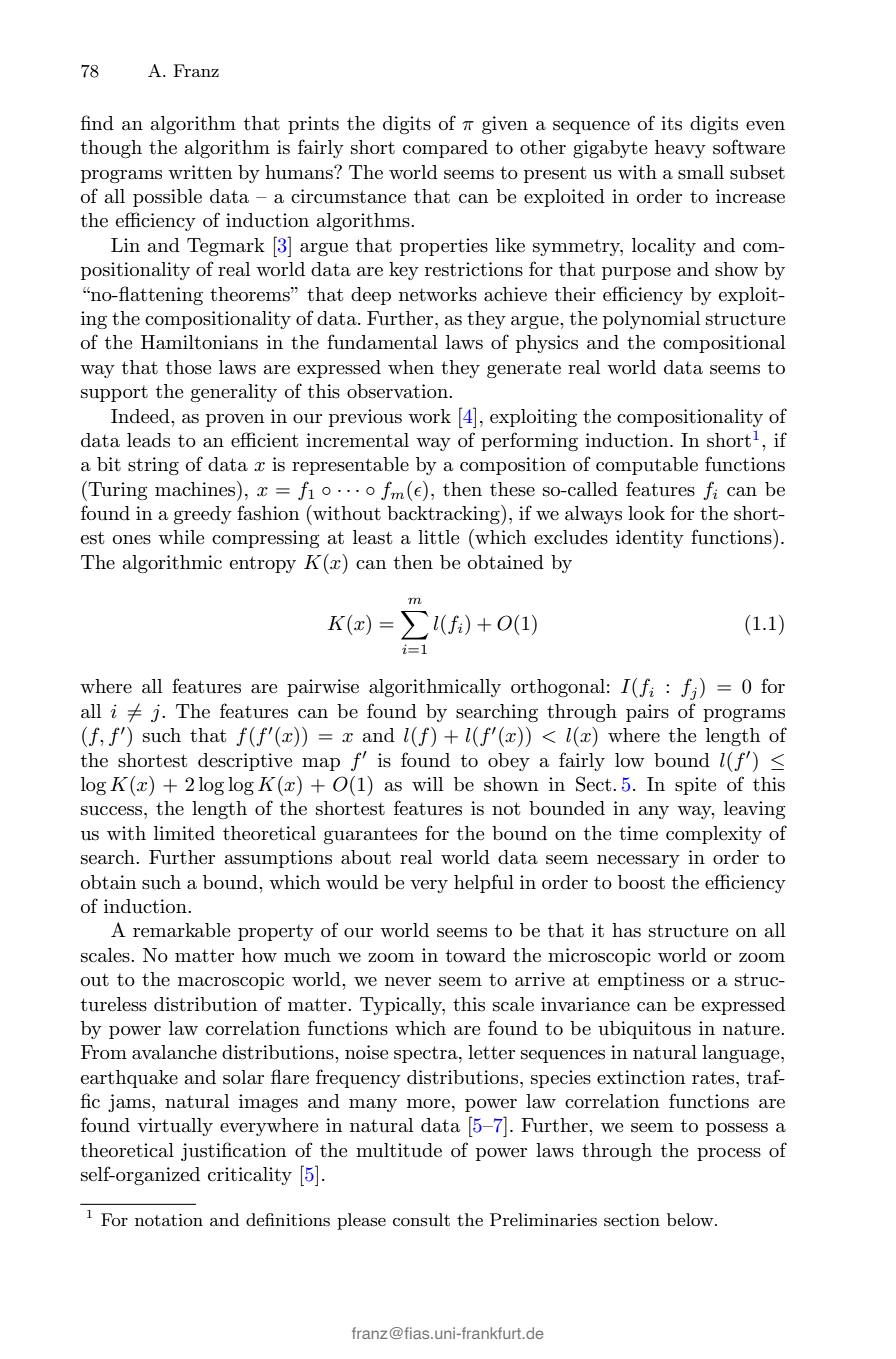  Describe the element at coordinates (647, 713) in the page. I see `pairs` at that location.
